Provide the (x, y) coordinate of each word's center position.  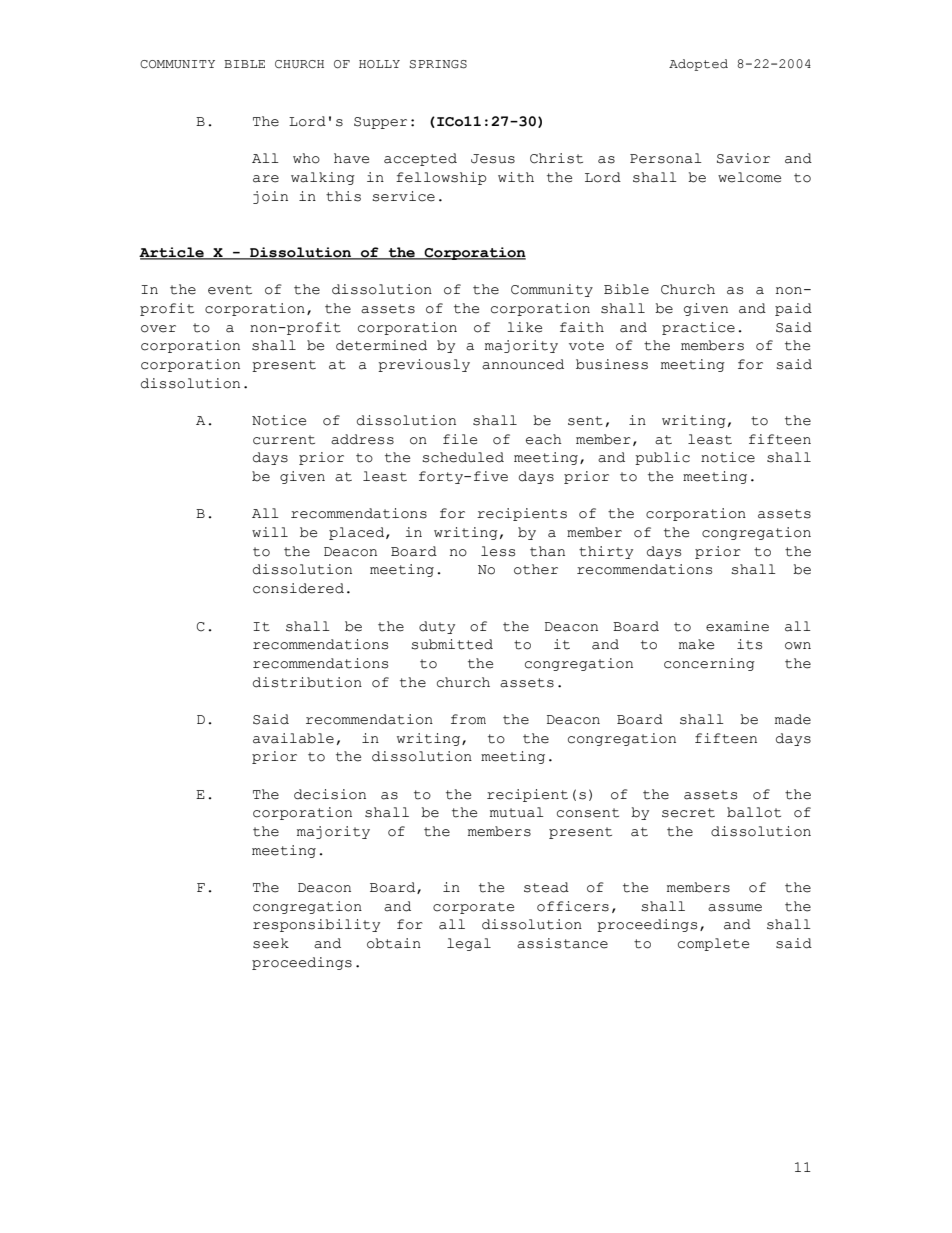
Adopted (698, 65)
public (662, 458)
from (468, 719)
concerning (709, 664)
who (306, 158)
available (293, 738)
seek (271, 943)
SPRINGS (438, 64)
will (270, 532)
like (524, 327)
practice (698, 328)
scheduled (463, 457)
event (230, 290)
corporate (473, 908)
